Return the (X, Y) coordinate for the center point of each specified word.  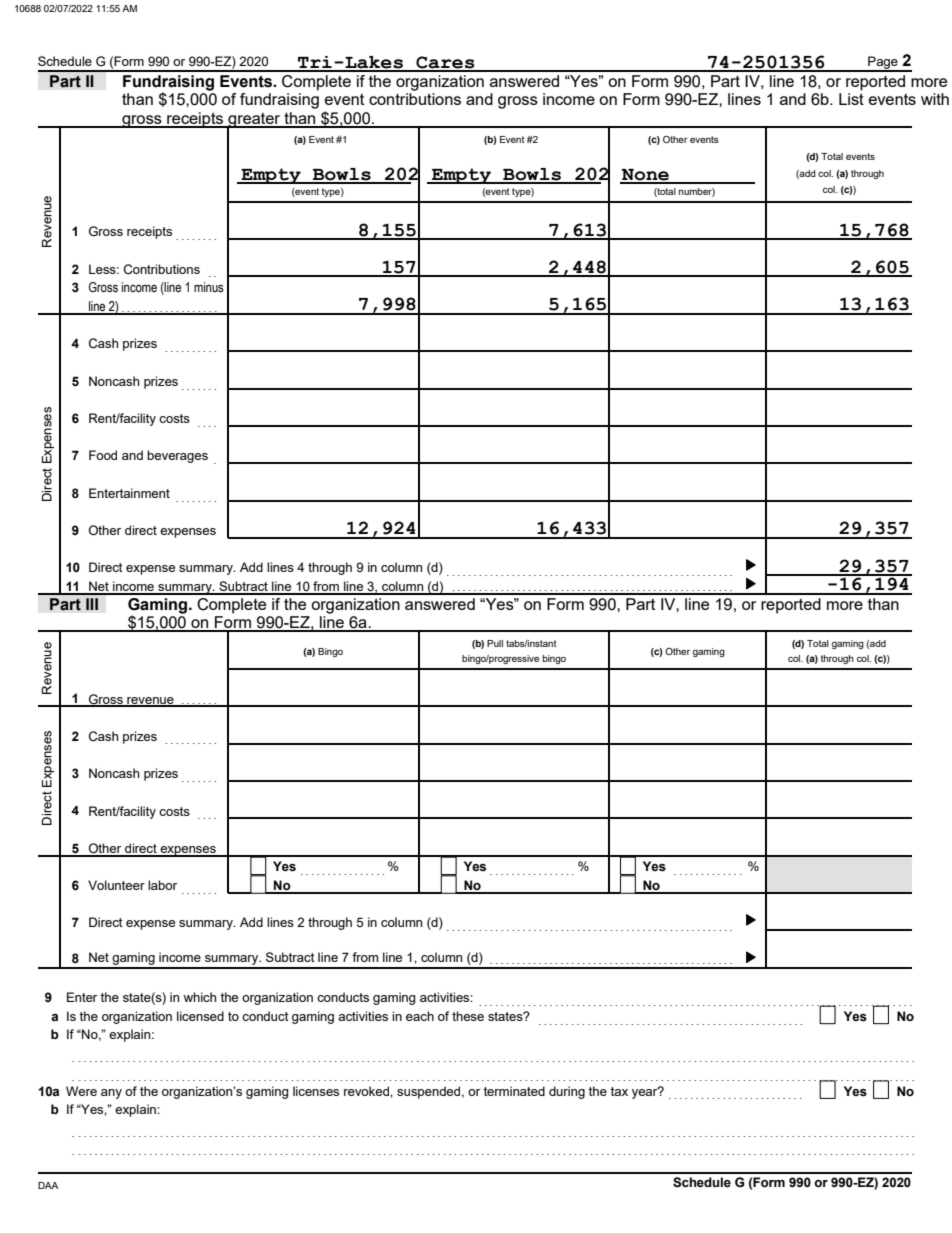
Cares (445, 63)
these (468, 1016)
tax (619, 1091)
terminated (514, 1091)
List (851, 99)
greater (254, 121)
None (645, 176)
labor (162, 885)
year (646, 1092)
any (111, 1094)
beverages (177, 456)
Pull (495, 643)
